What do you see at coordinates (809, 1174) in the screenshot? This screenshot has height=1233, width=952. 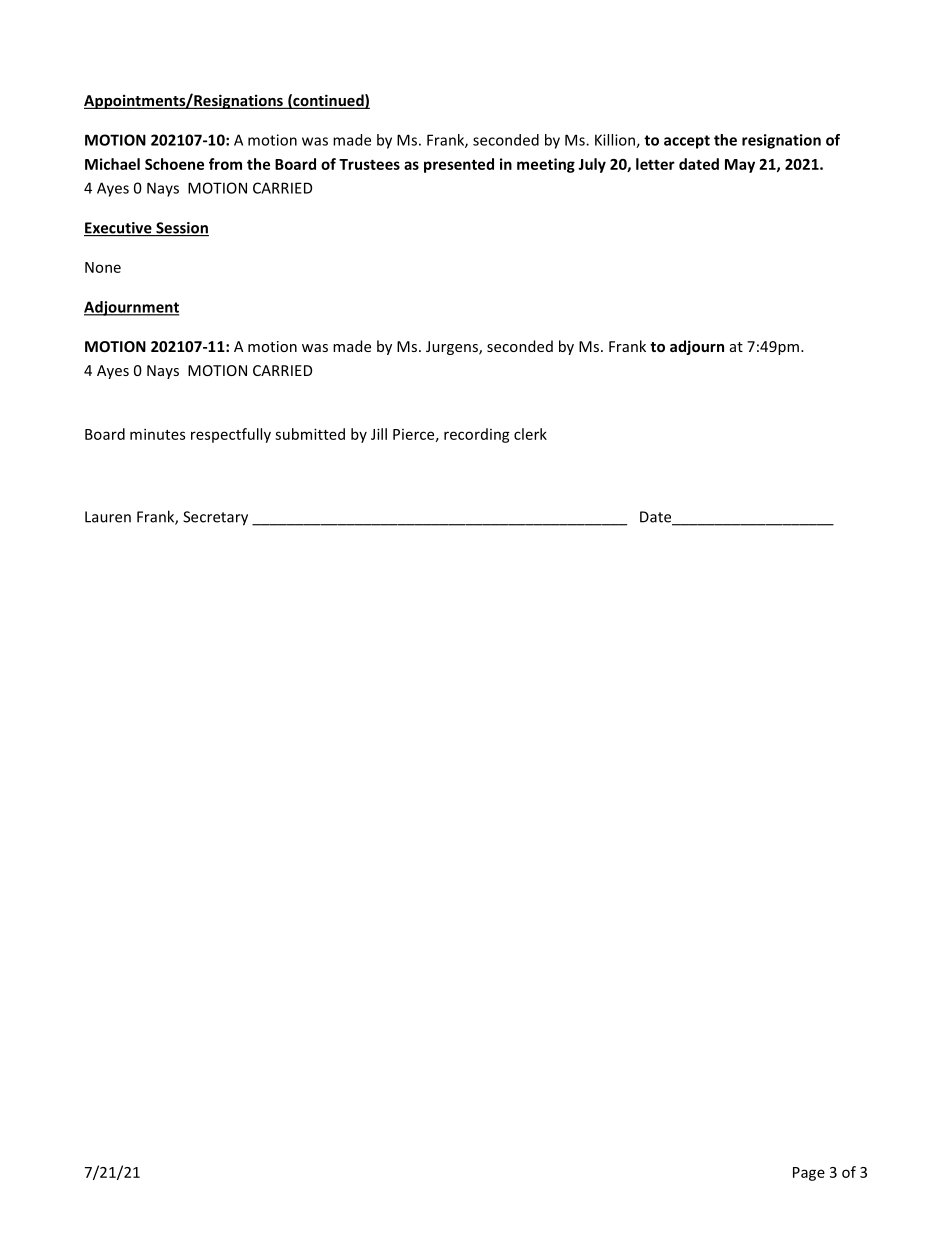 I see `Page` at bounding box center [809, 1174].
